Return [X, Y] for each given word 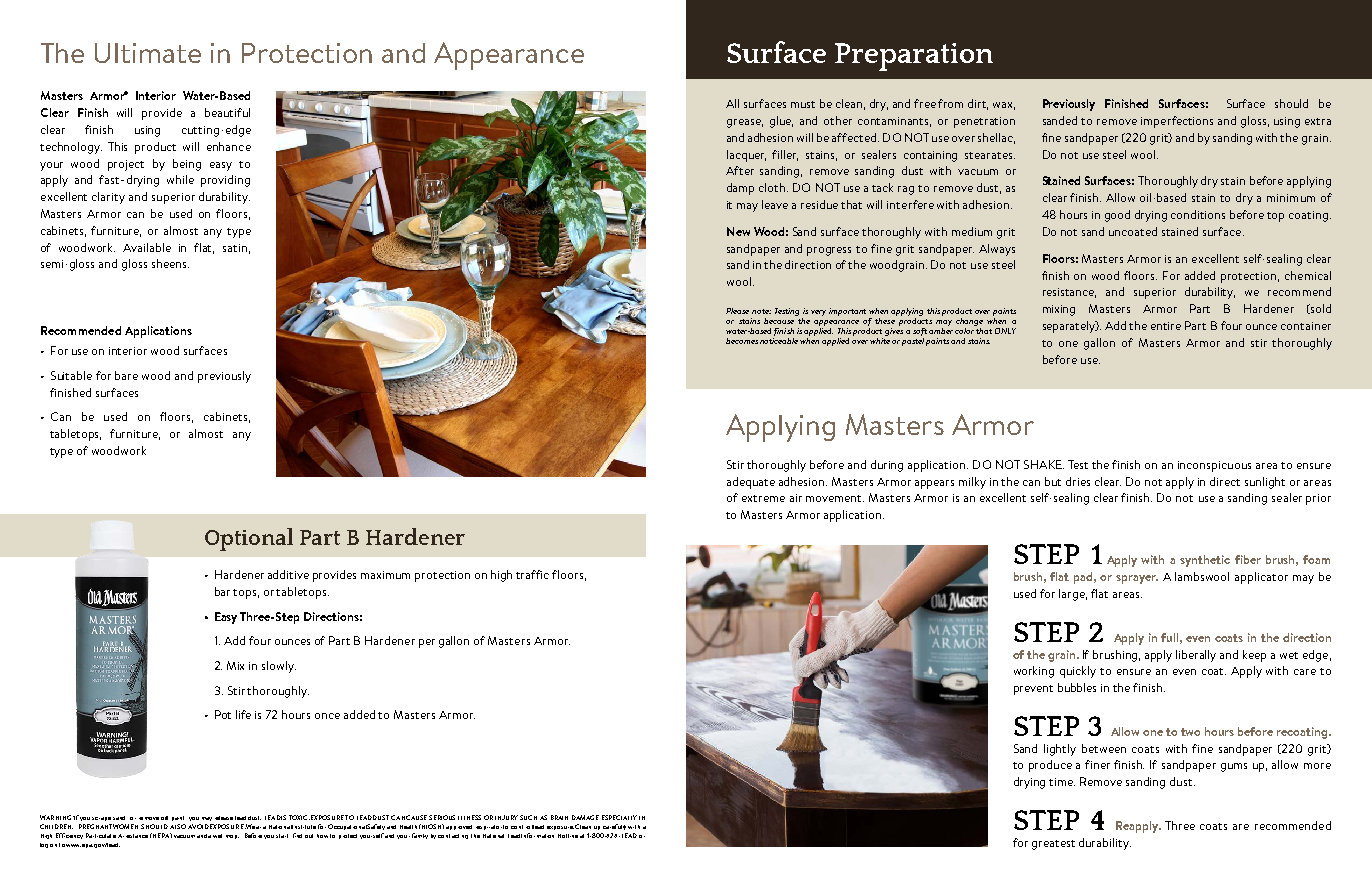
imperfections [1177, 122]
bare [126, 375]
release [224, 818]
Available [147, 247]
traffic [532, 574]
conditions [1198, 214]
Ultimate [148, 53]
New [738, 231]
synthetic [1205, 561]
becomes [742, 341]
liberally [1196, 656]
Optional [249, 539]
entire [1166, 326]
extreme [763, 498]
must [803, 104]
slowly [279, 667]
